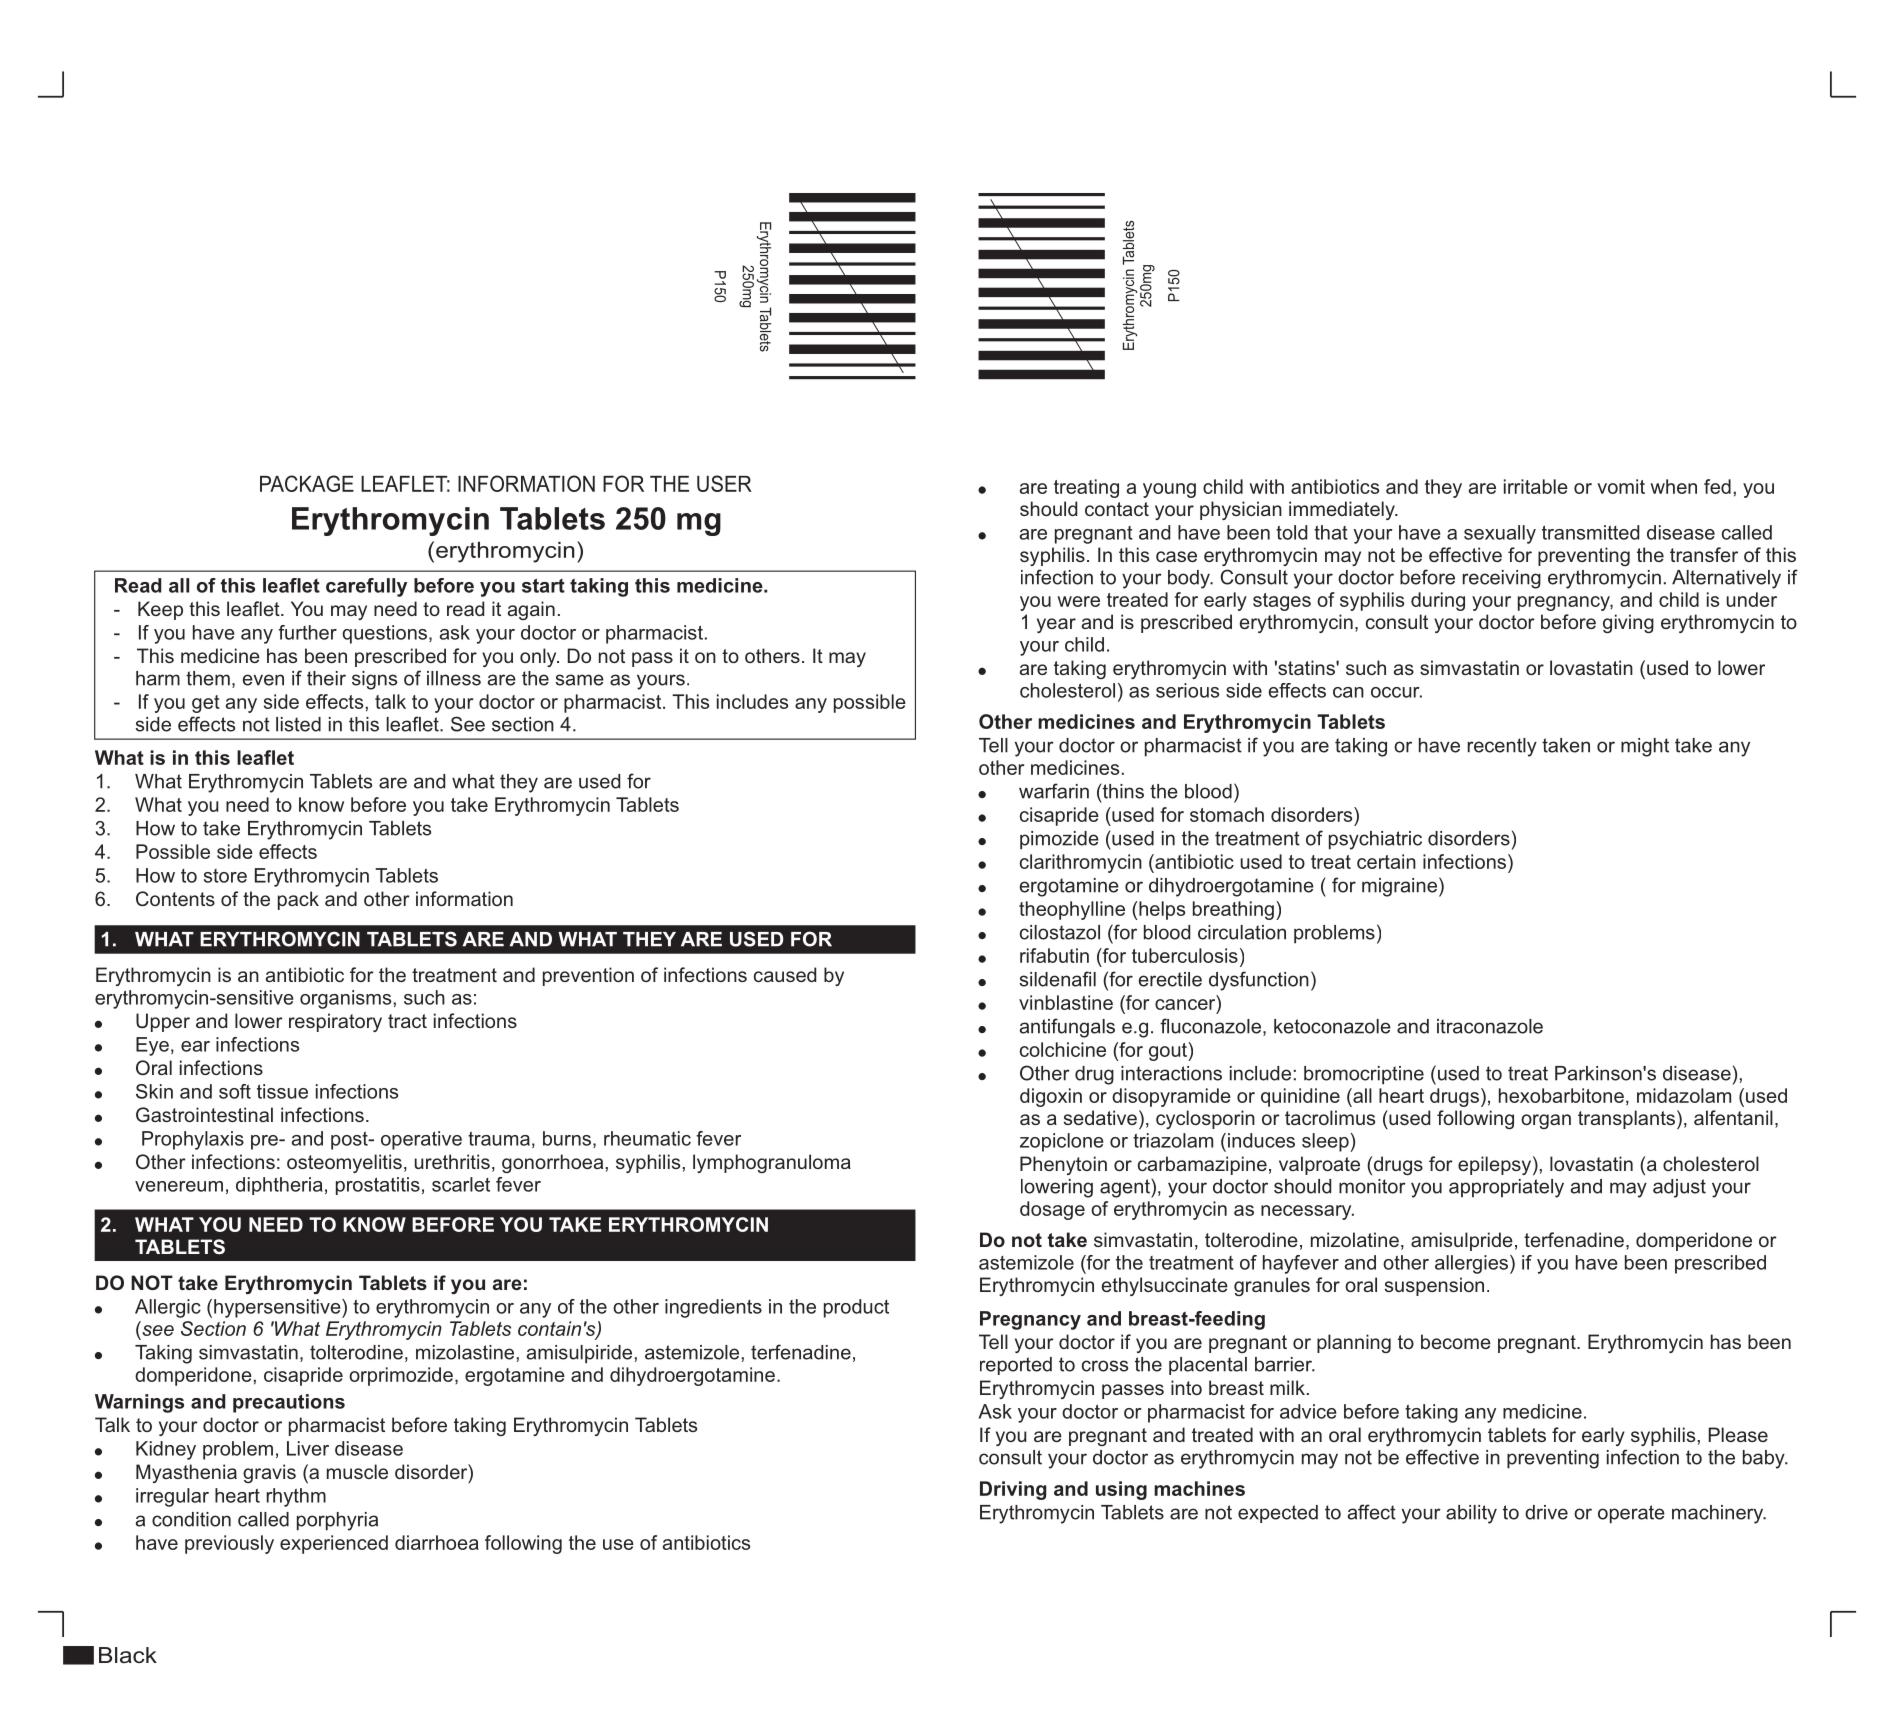 The image size is (1894, 1736). I want to click on carefully, so click(366, 587).
